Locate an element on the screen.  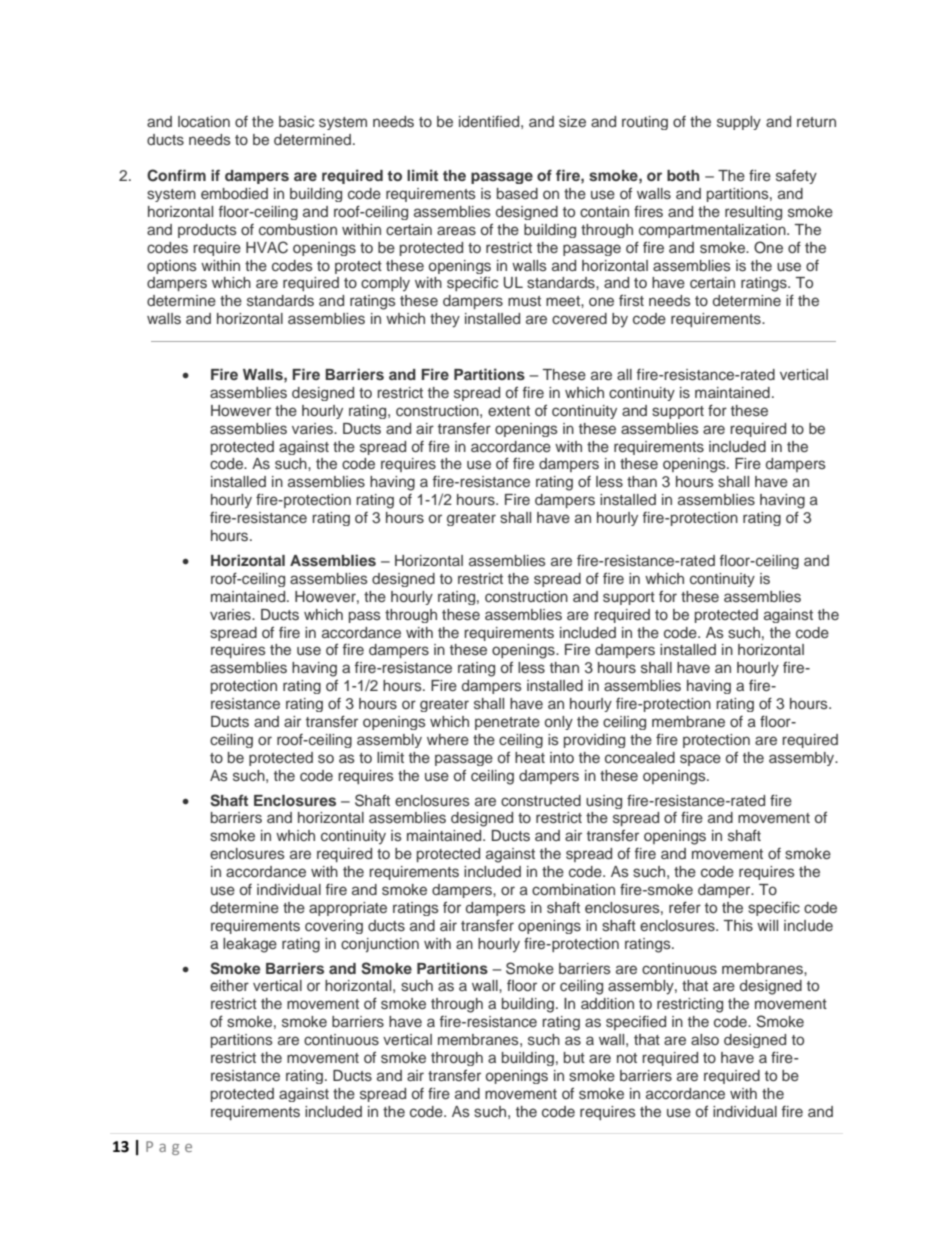
refer is located at coordinates (685, 907).
